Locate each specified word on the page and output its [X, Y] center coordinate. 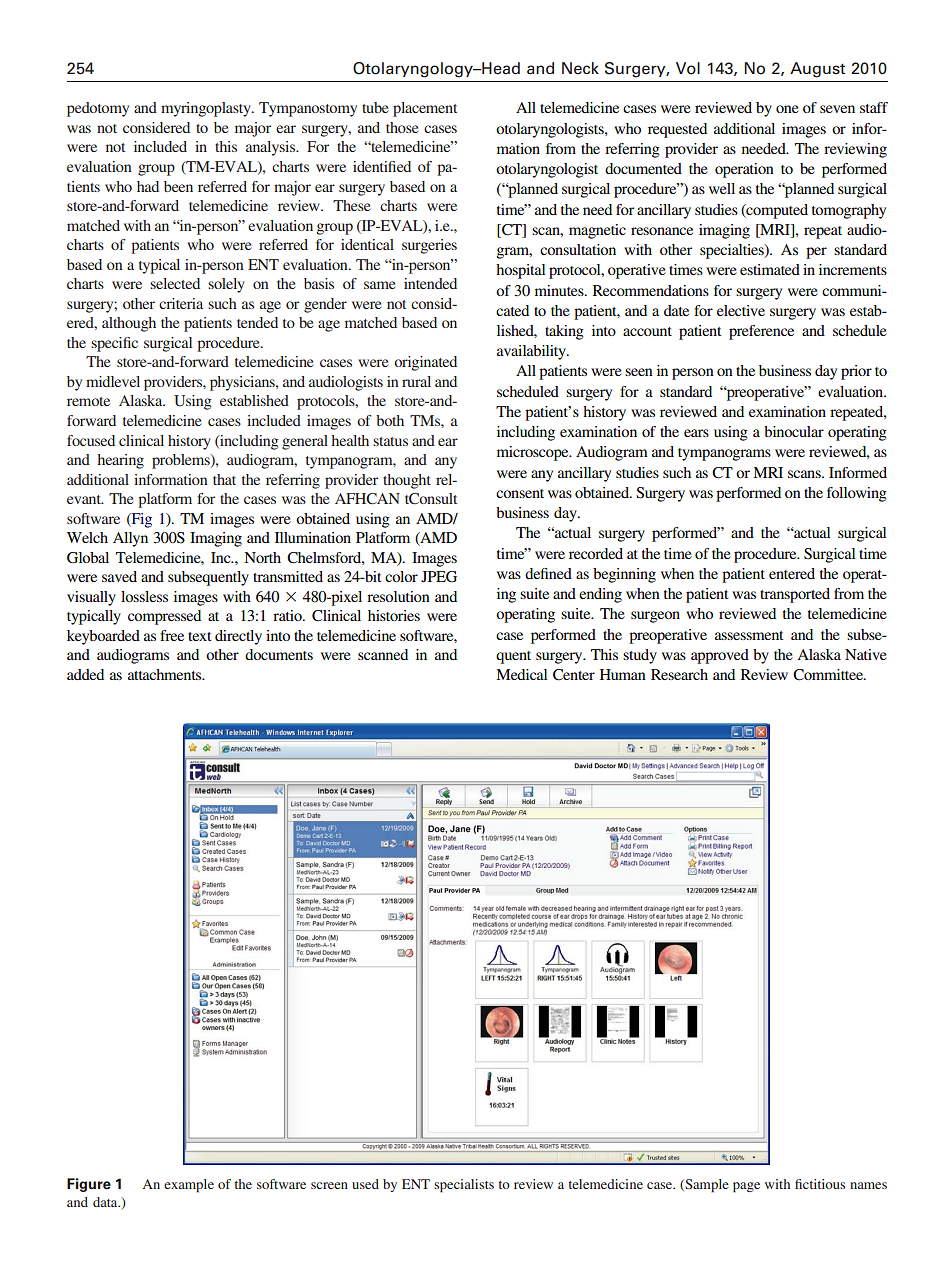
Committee [829, 675]
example [189, 1186]
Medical [521, 674]
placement [425, 109]
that [224, 479]
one [787, 109]
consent [520, 493]
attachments [166, 674]
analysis [272, 148]
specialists [464, 1186]
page [746, 1187]
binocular [794, 431]
